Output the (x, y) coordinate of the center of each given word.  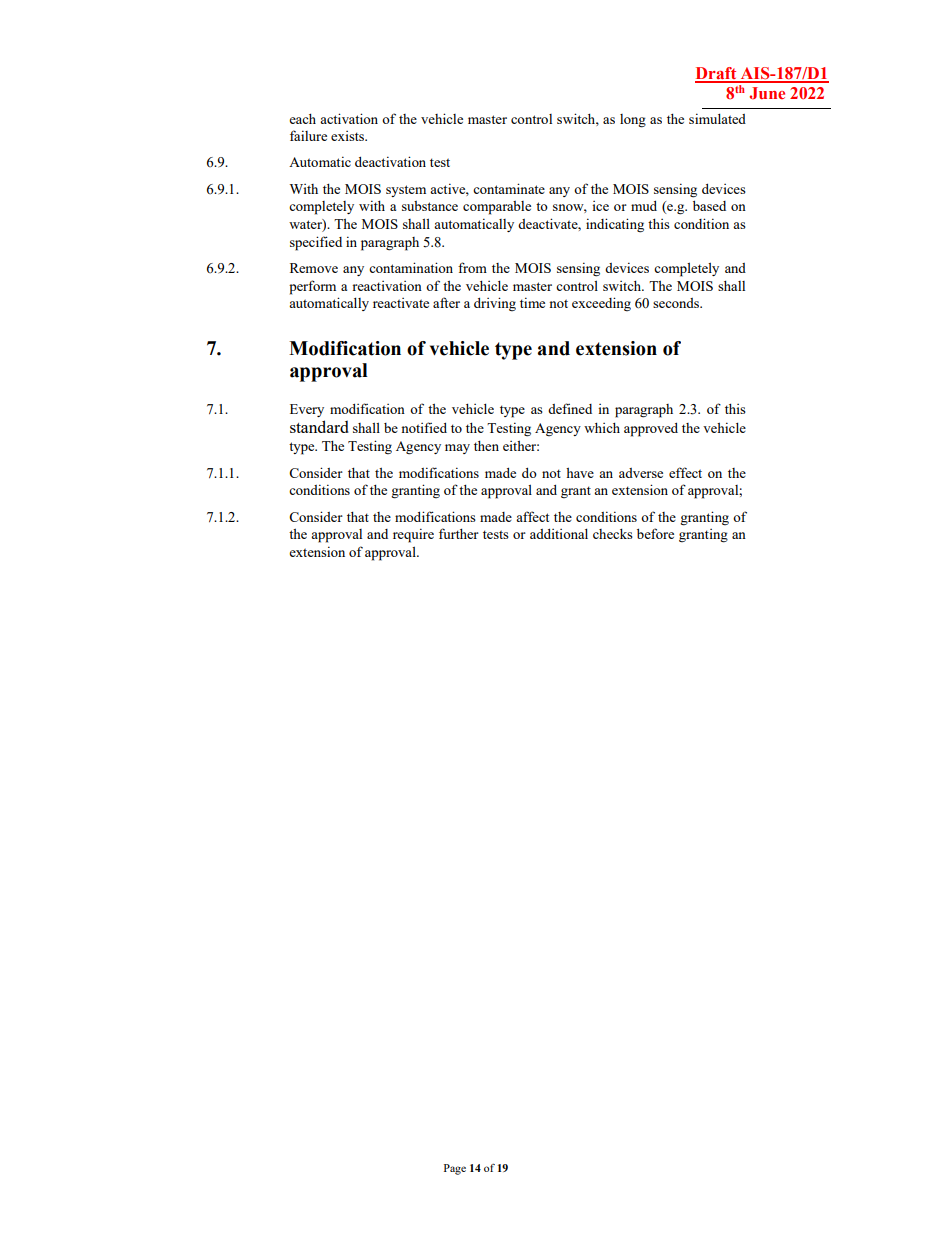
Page (455, 1169)
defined (570, 408)
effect (685, 472)
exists (349, 136)
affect (532, 516)
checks (613, 534)
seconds (677, 303)
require (413, 535)
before (655, 533)
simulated (717, 118)
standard (319, 426)
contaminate (509, 188)
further (459, 533)
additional (559, 534)
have (580, 472)
